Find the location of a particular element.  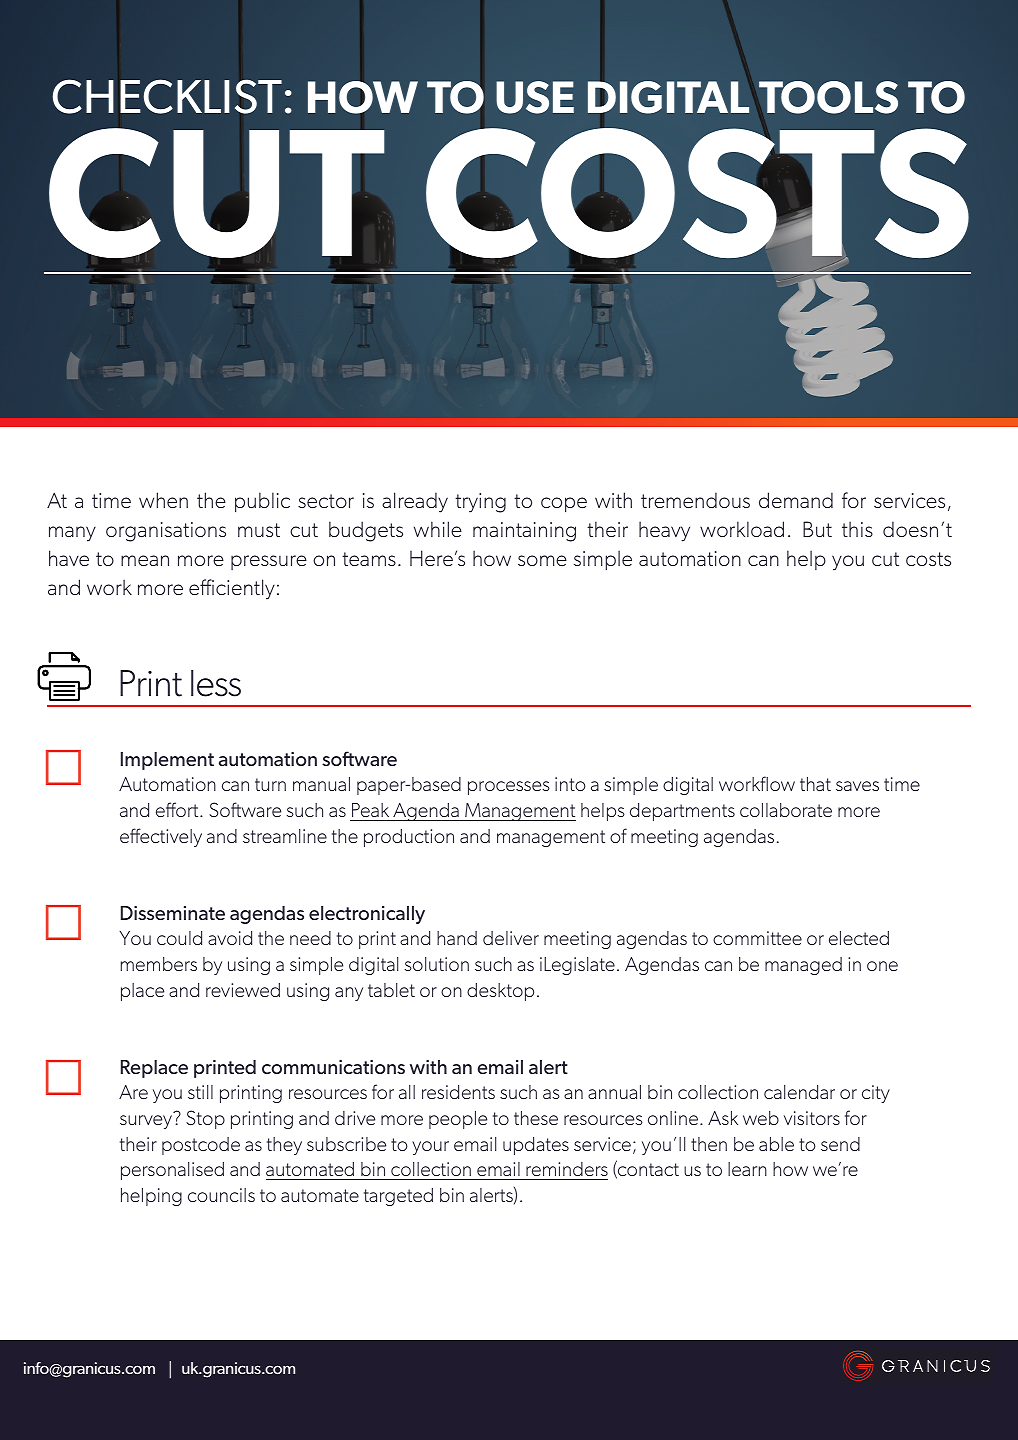

personalised is located at coordinates (172, 1171).
